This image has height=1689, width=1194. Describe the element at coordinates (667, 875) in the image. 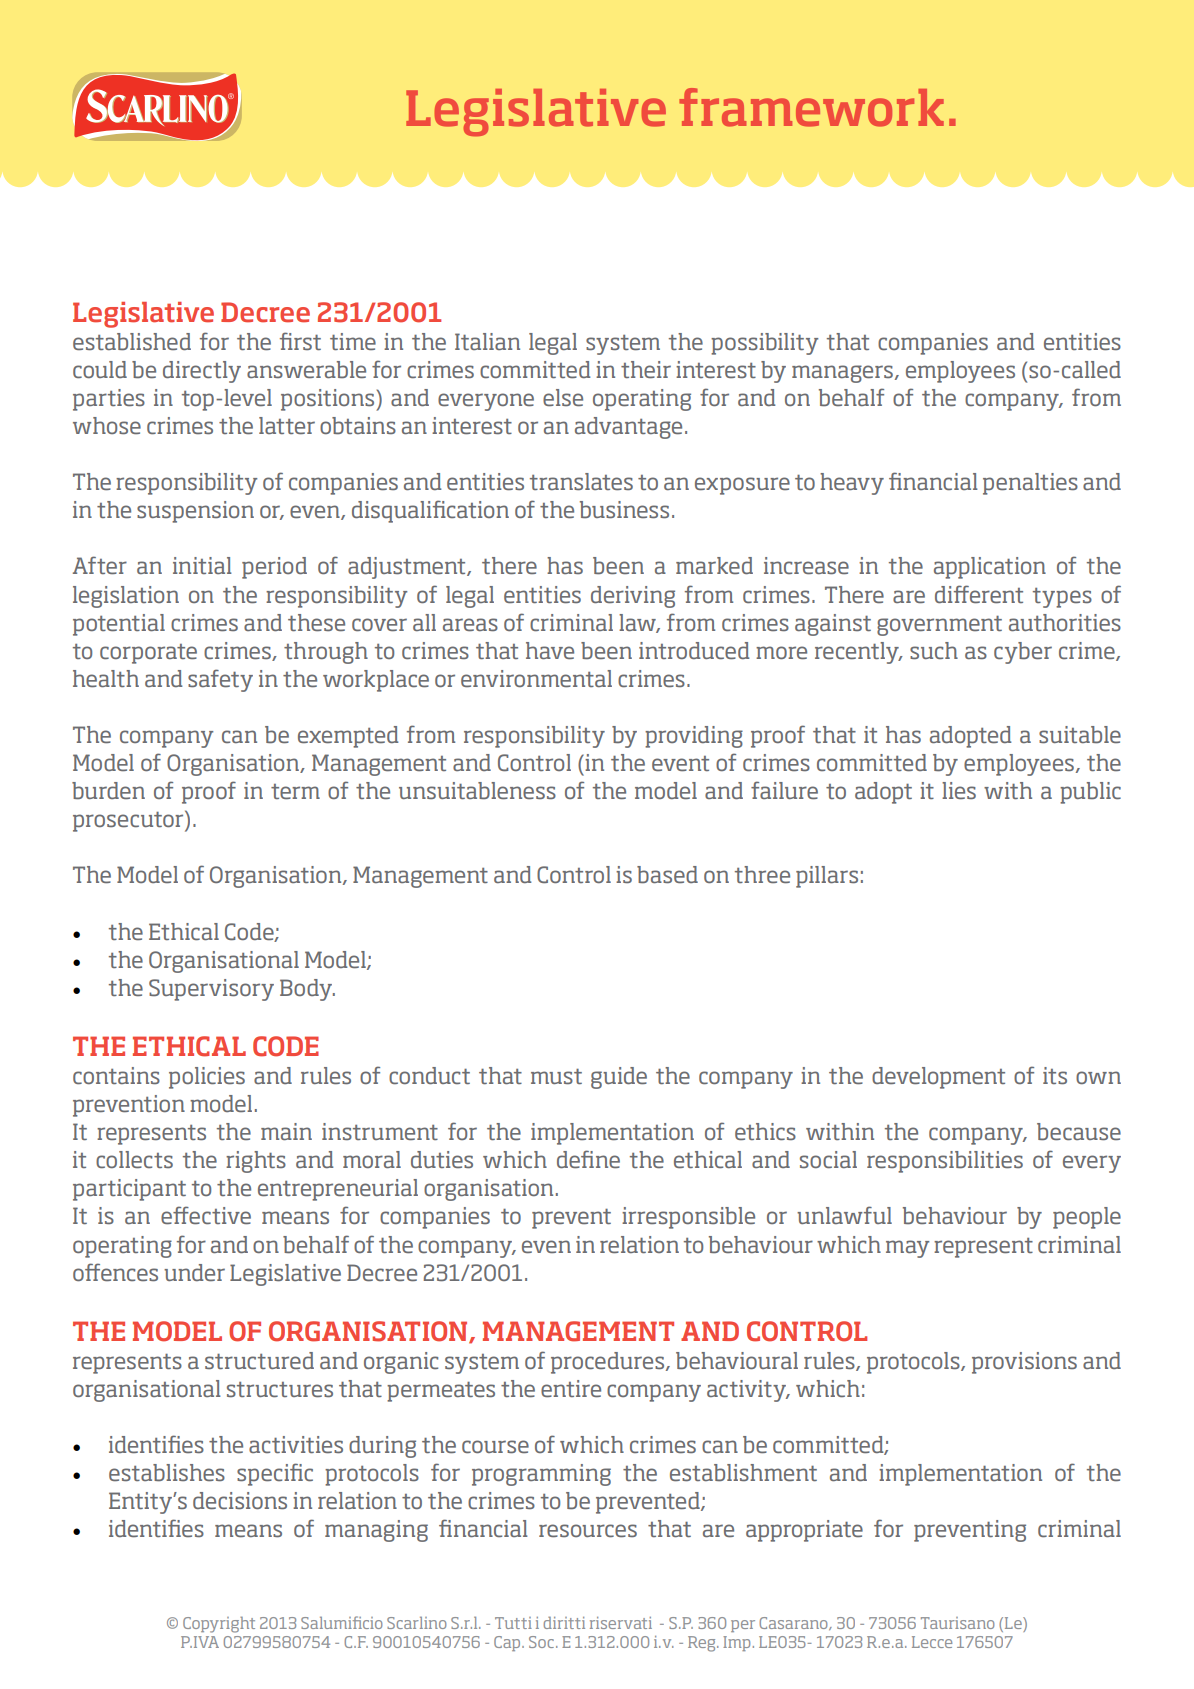

I see `based` at that location.
